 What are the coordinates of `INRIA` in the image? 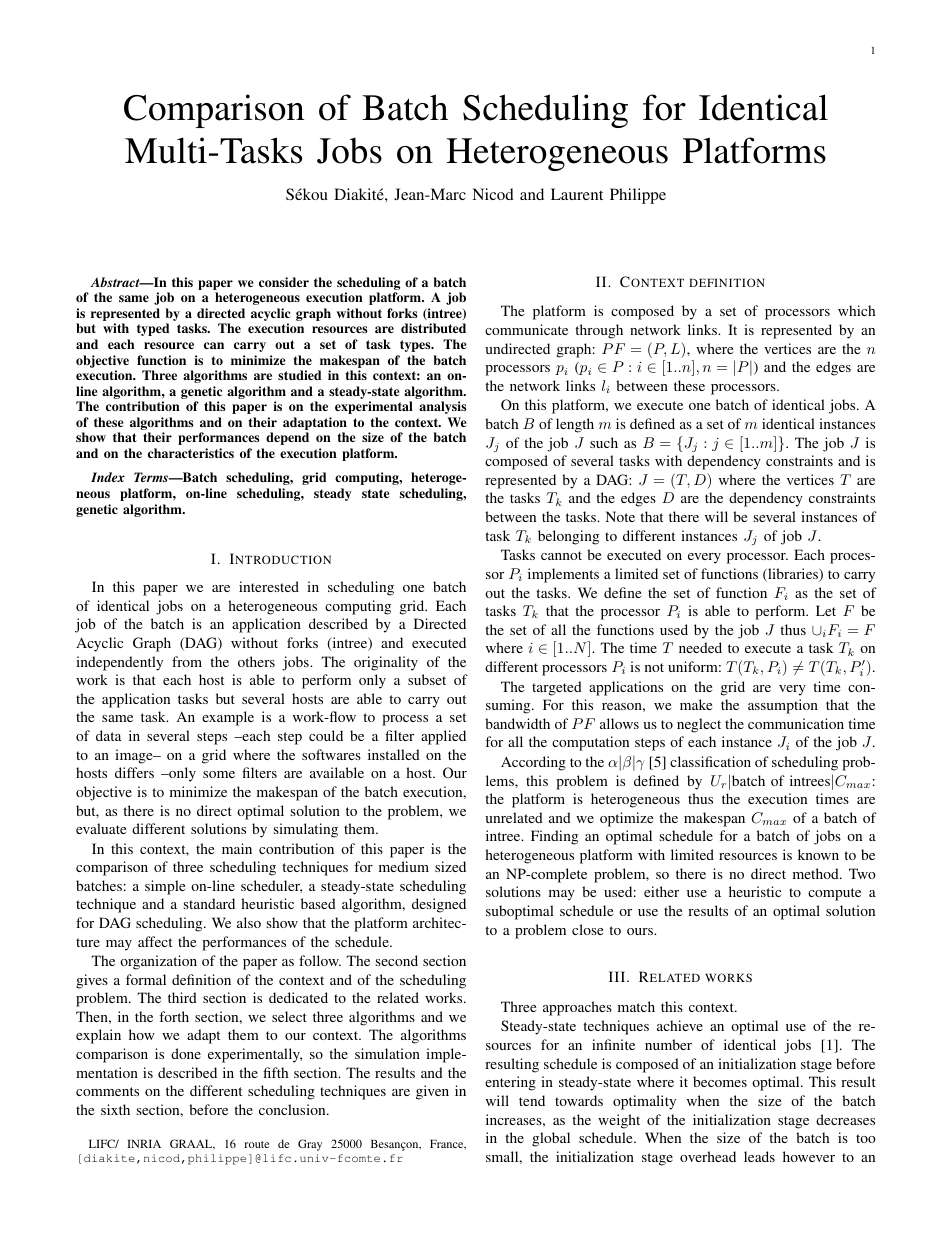 It's located at (144, 1143).
